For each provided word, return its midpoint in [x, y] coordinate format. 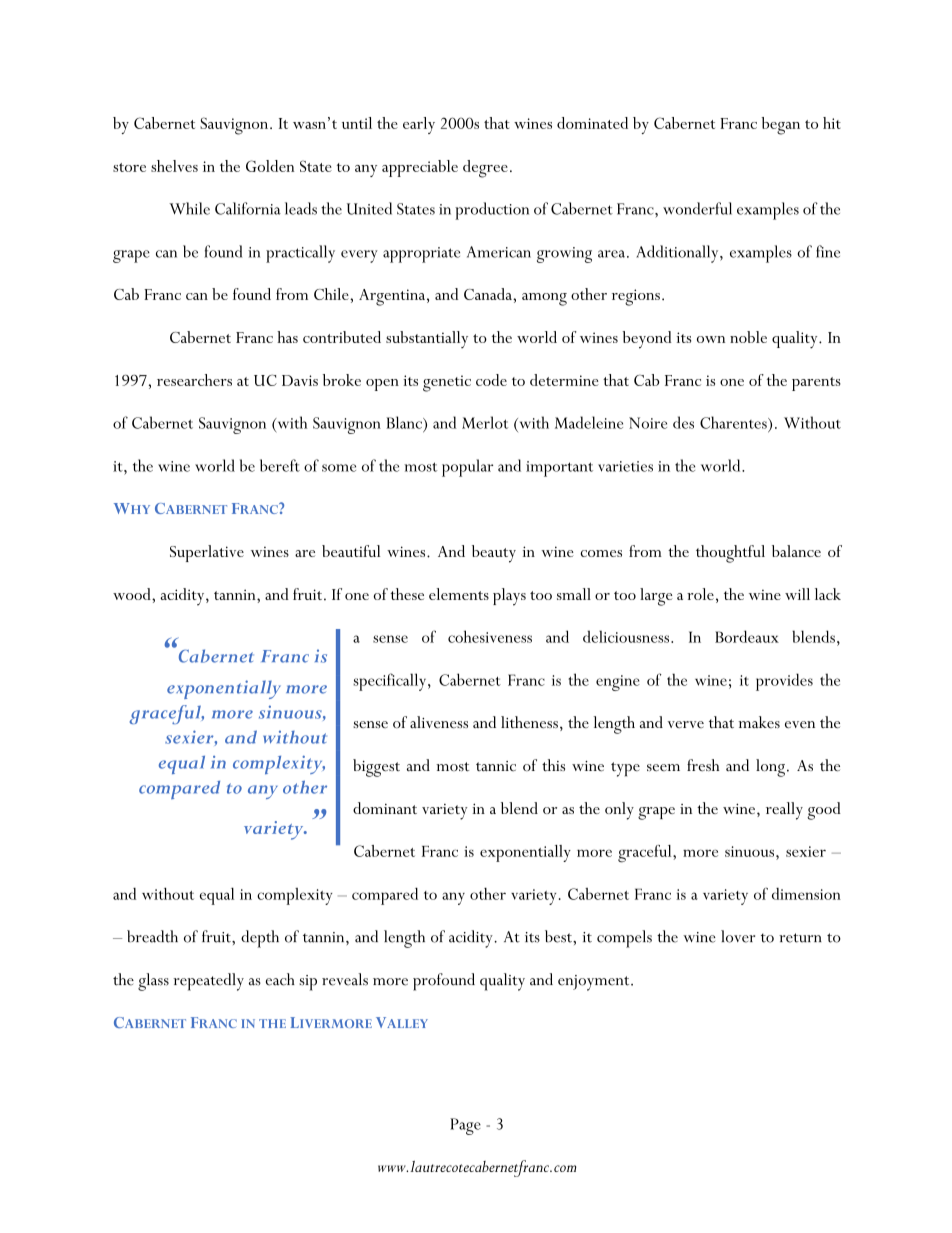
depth [260, 939]
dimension [806, 894]
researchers [194, 380]
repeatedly [208, 982]
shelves [174, 166]
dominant [385, 808]
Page [465, 1126]
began [781, 126]
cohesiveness [490, 636]
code [491, 380]
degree [485, 169]
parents [816, 384]
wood [133, 594]
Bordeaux [747, 636]
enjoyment [595, 983]
